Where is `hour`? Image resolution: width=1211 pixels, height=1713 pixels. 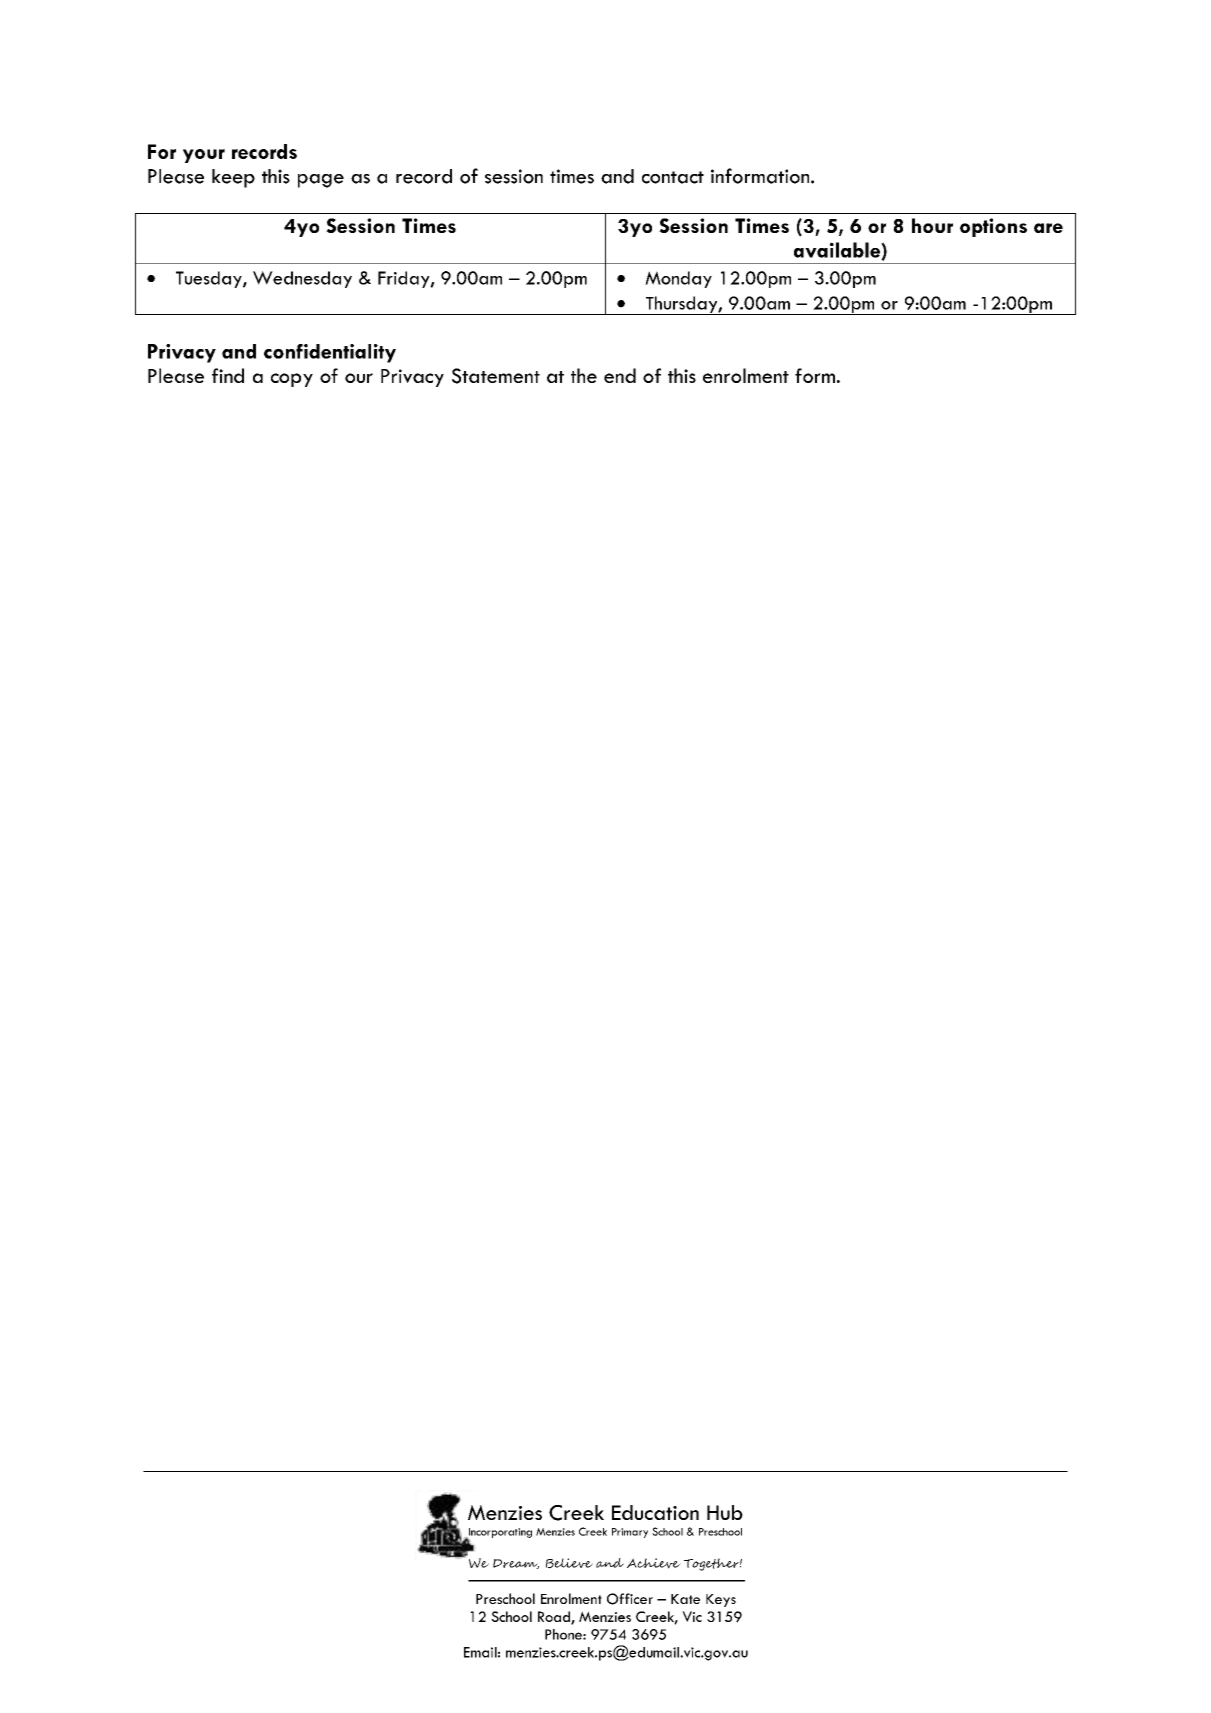
hour is located at coordinates (932, 225).
